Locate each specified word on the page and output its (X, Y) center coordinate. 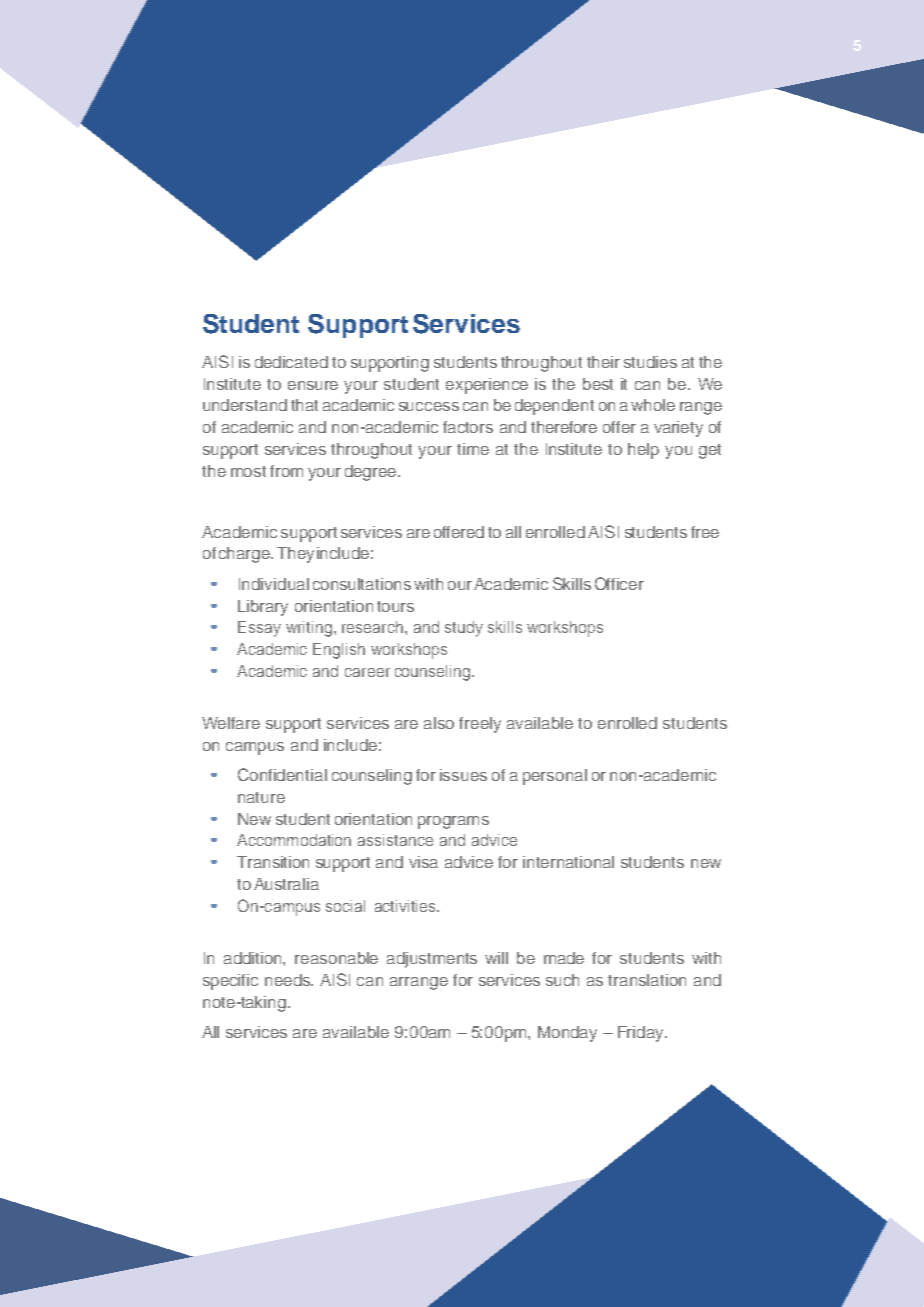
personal (555, 777)
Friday (642, 1034)
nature (261, 797)
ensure (313, 385)
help (643, 451)
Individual (274, 584)
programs (453, 822)
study (464, 629)
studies (650, 362)
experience (487, 386)
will (496, 958)
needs (289, 980)
